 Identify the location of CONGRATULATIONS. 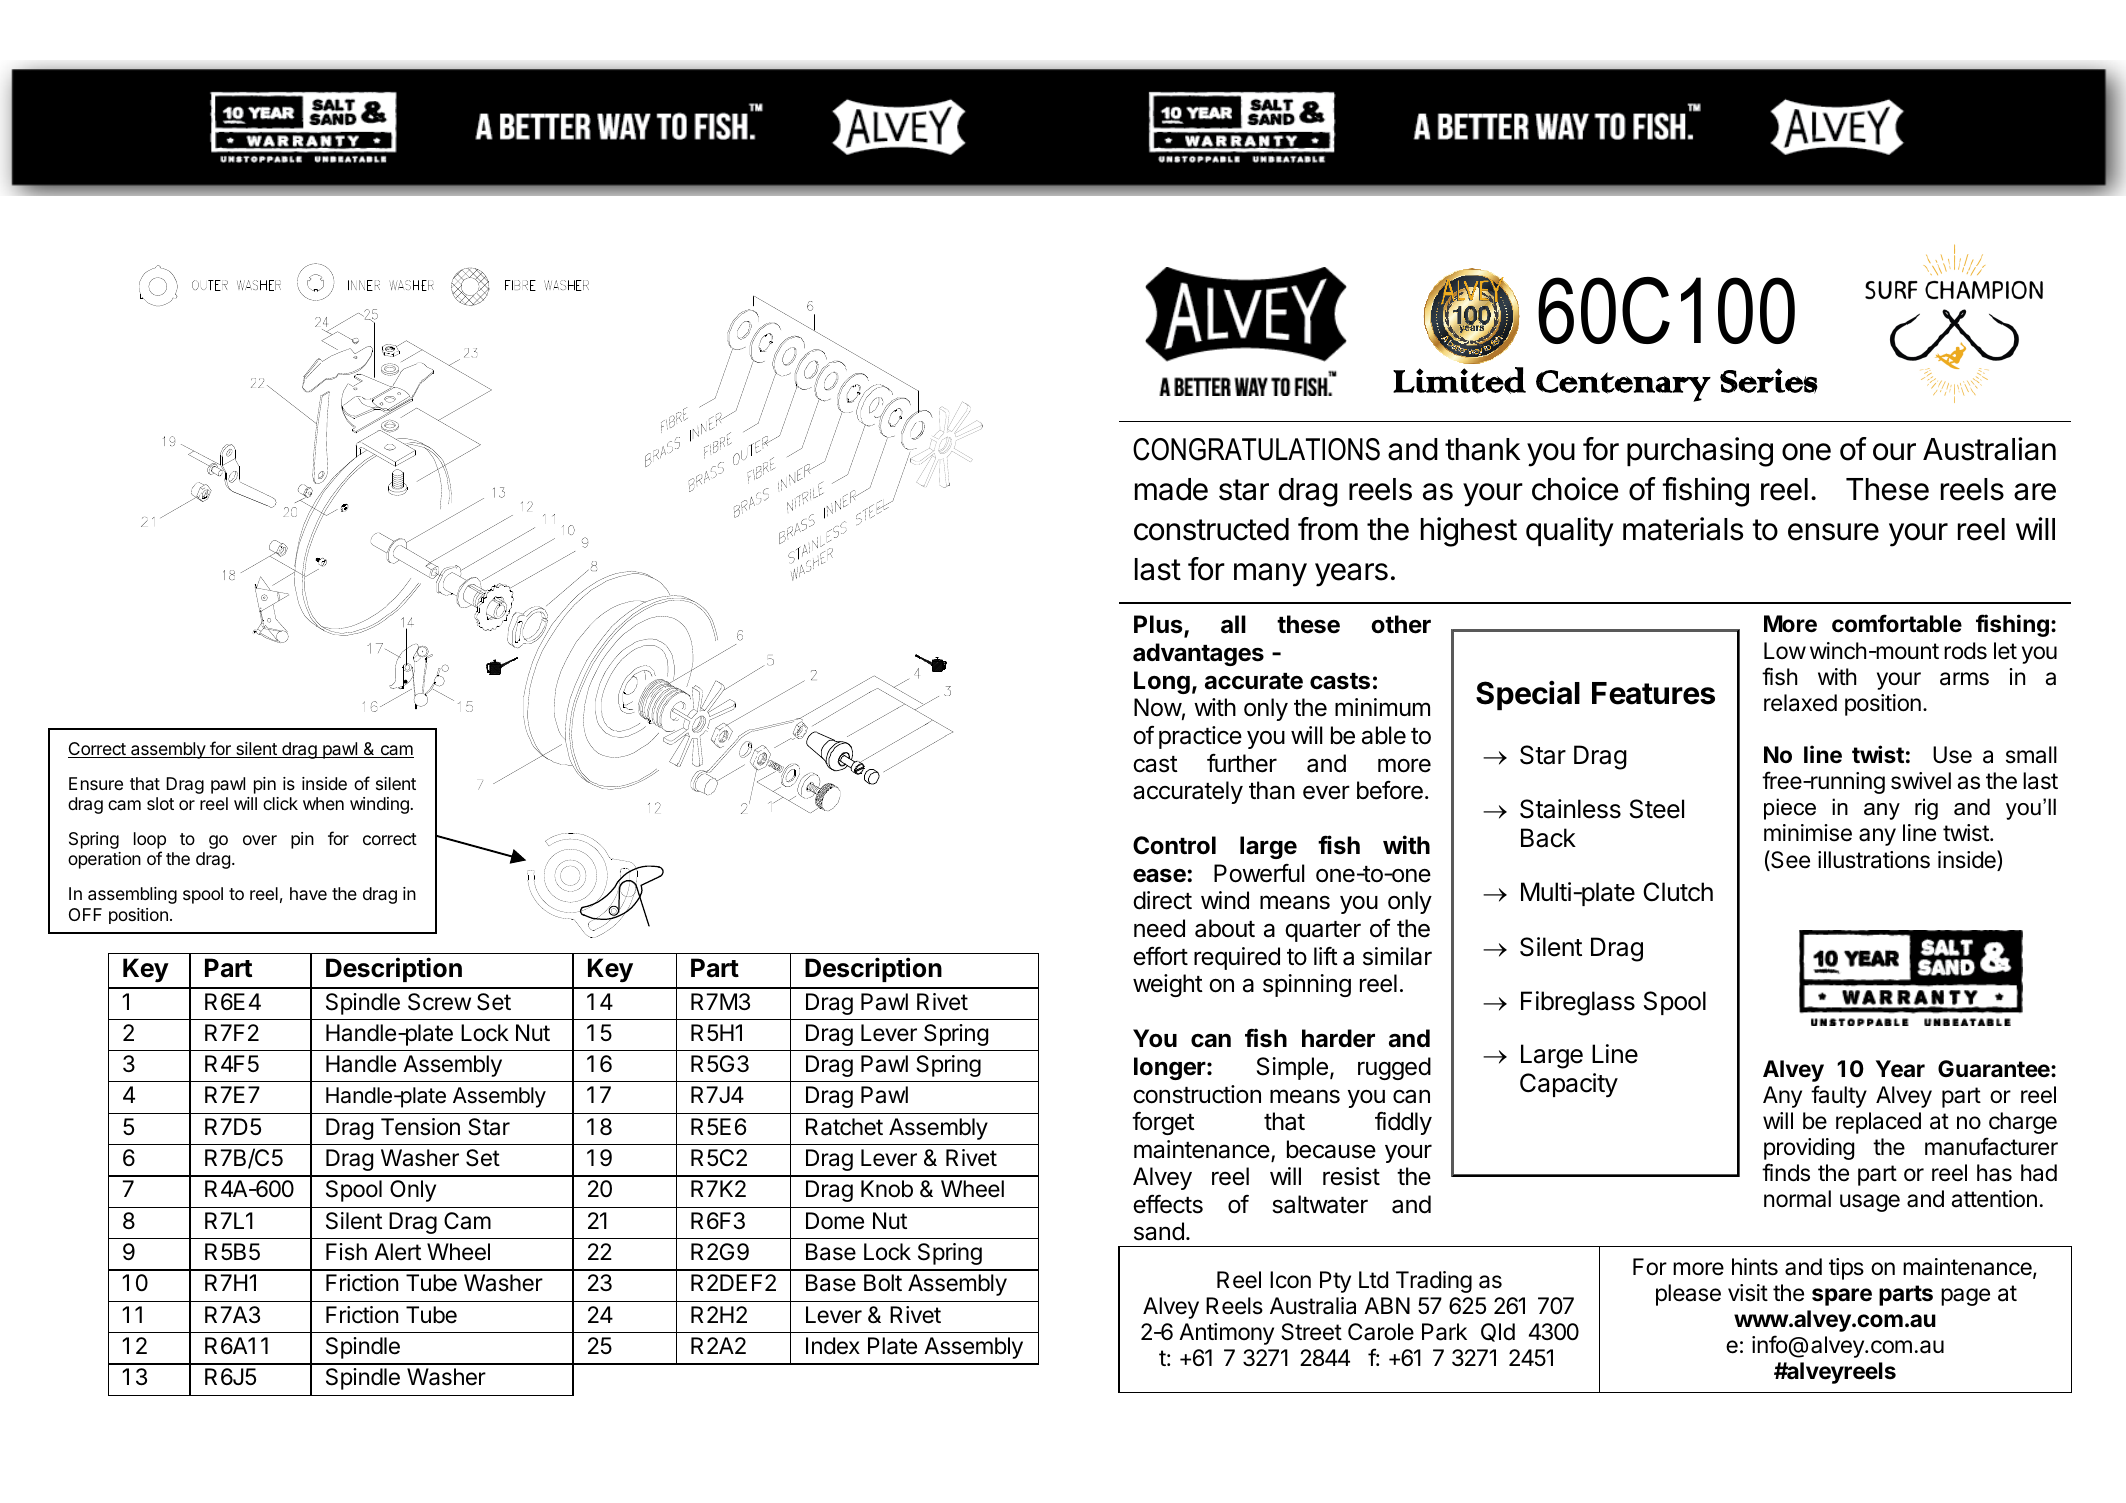
(1256, 449).
